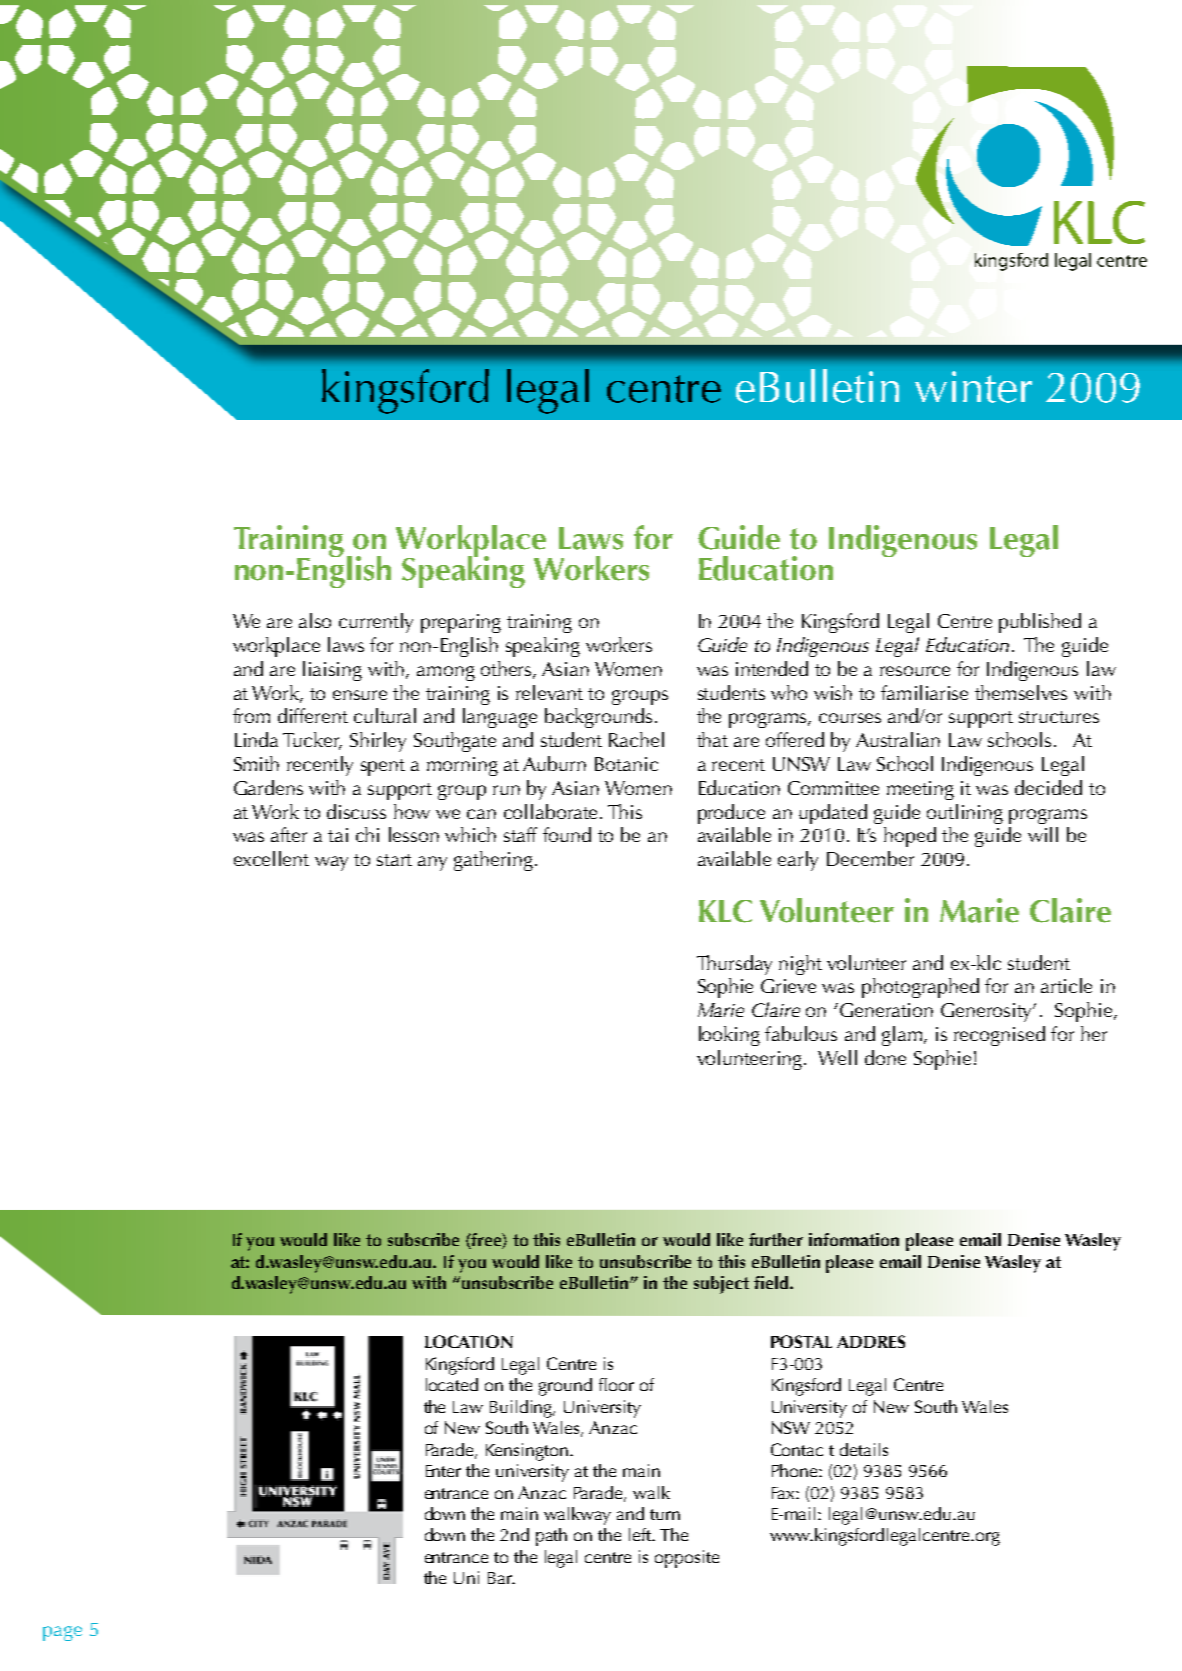  What do you see at coordinates (915, 671) in the screenshot?
I see `resource` at bounding box center [915, 671].
